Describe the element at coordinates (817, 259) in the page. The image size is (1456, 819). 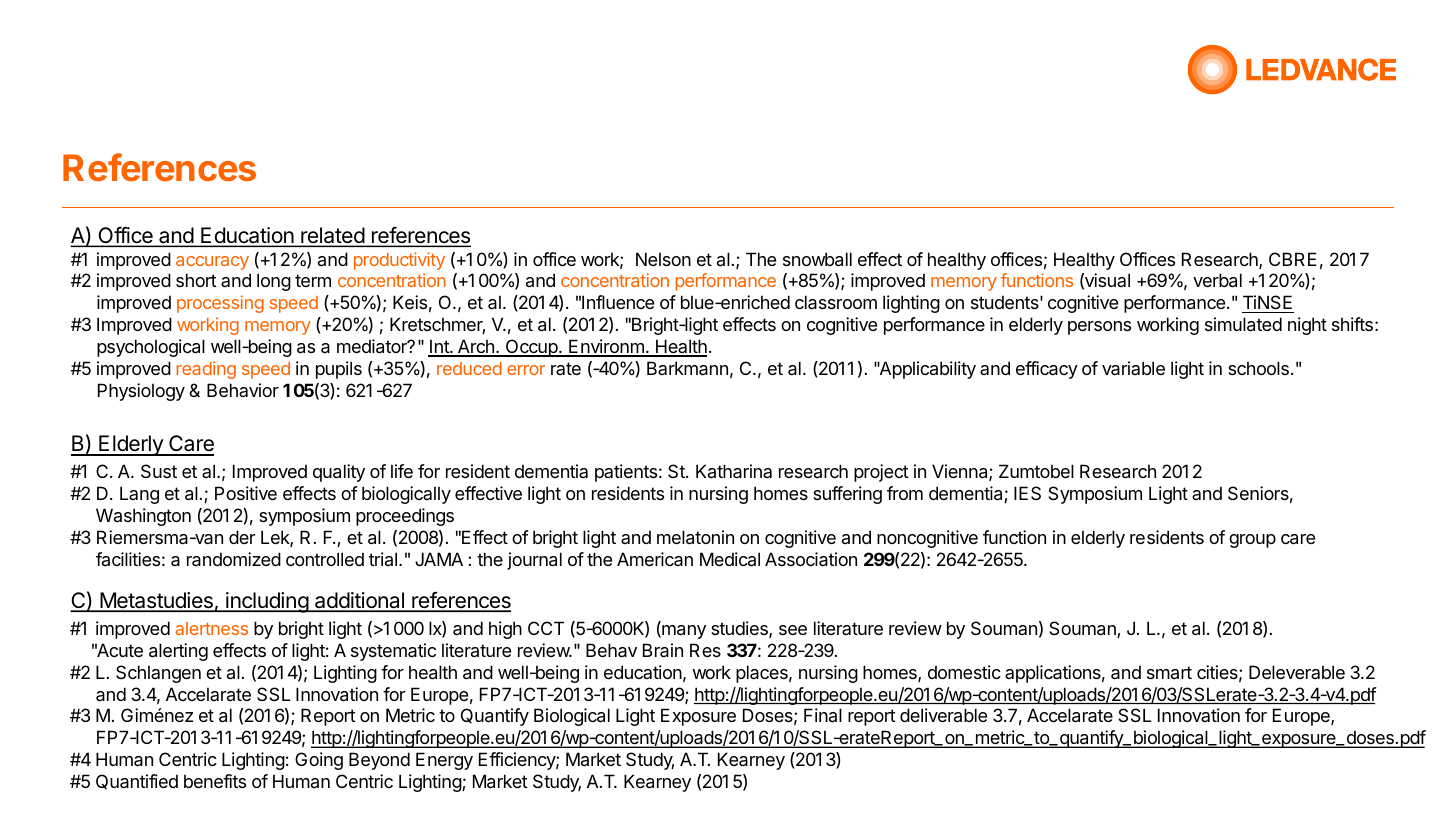
I see `snowball` at that location.
